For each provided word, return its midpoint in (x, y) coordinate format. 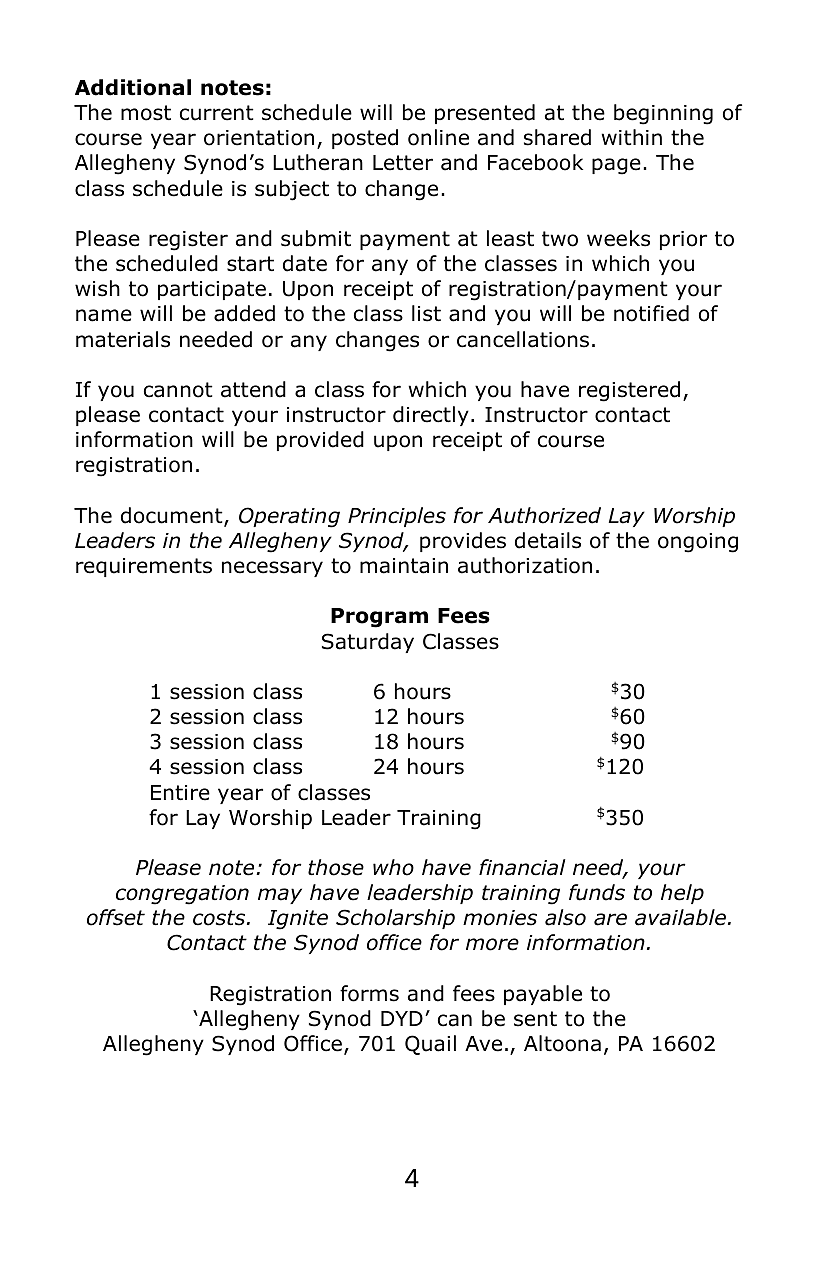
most (146, 113)
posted (365, 139)
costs (220, 918)
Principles (397, 517)
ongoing (698, 543)
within (631, 137)
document (173, 516)
